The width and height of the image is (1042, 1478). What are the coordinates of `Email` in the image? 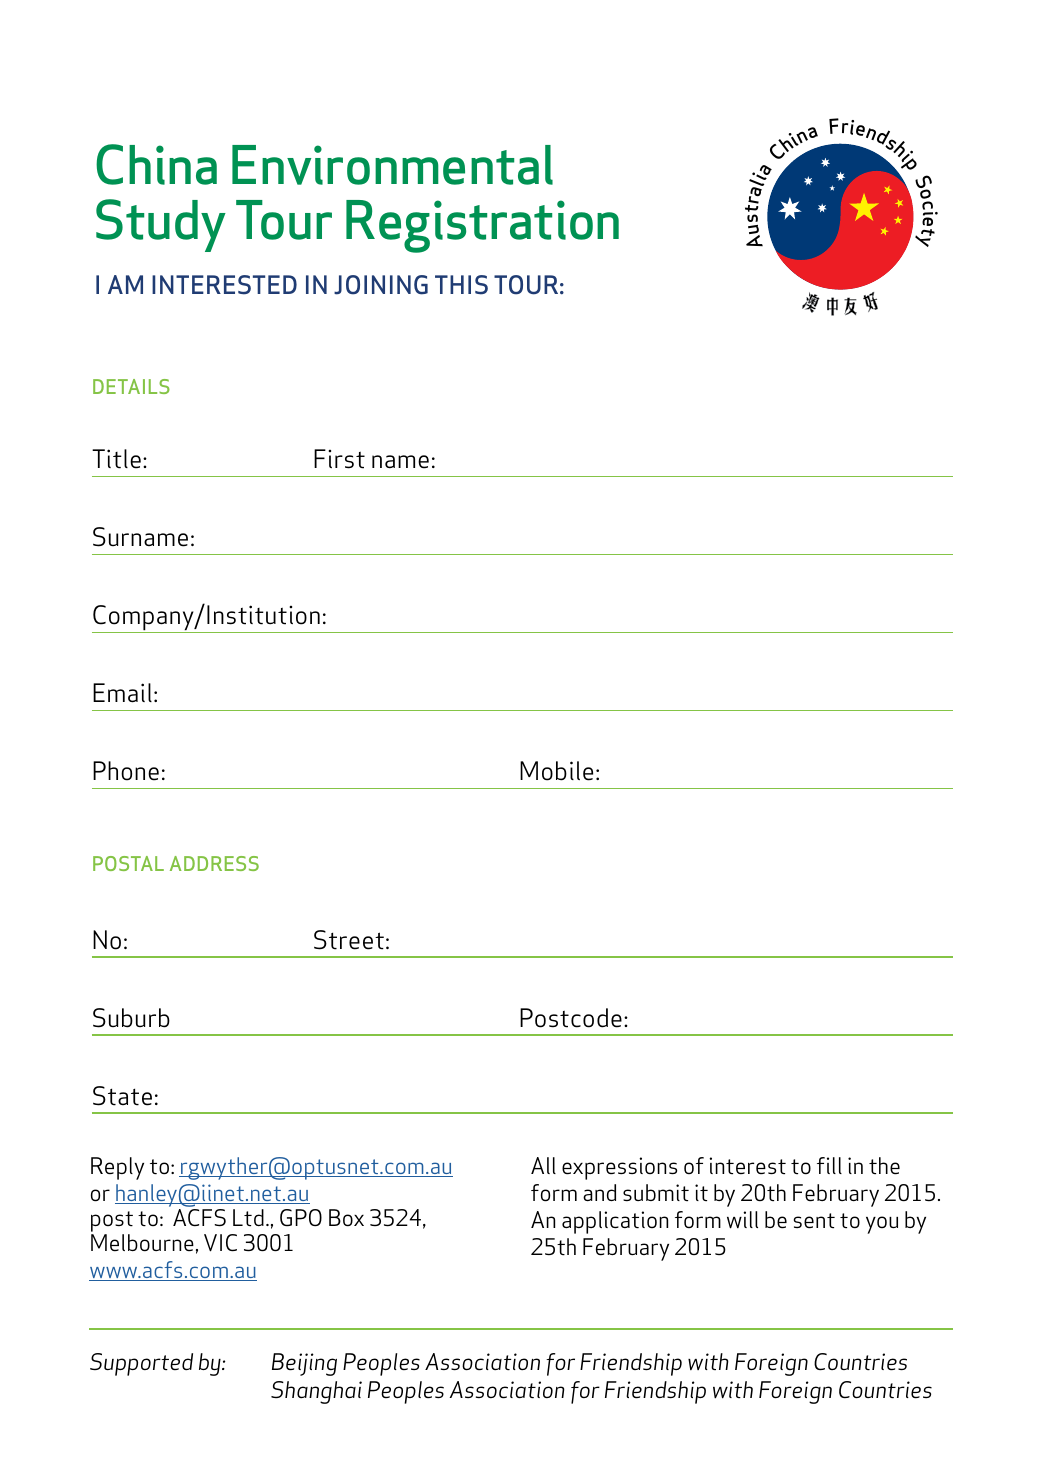 It's located at (122, 693).
